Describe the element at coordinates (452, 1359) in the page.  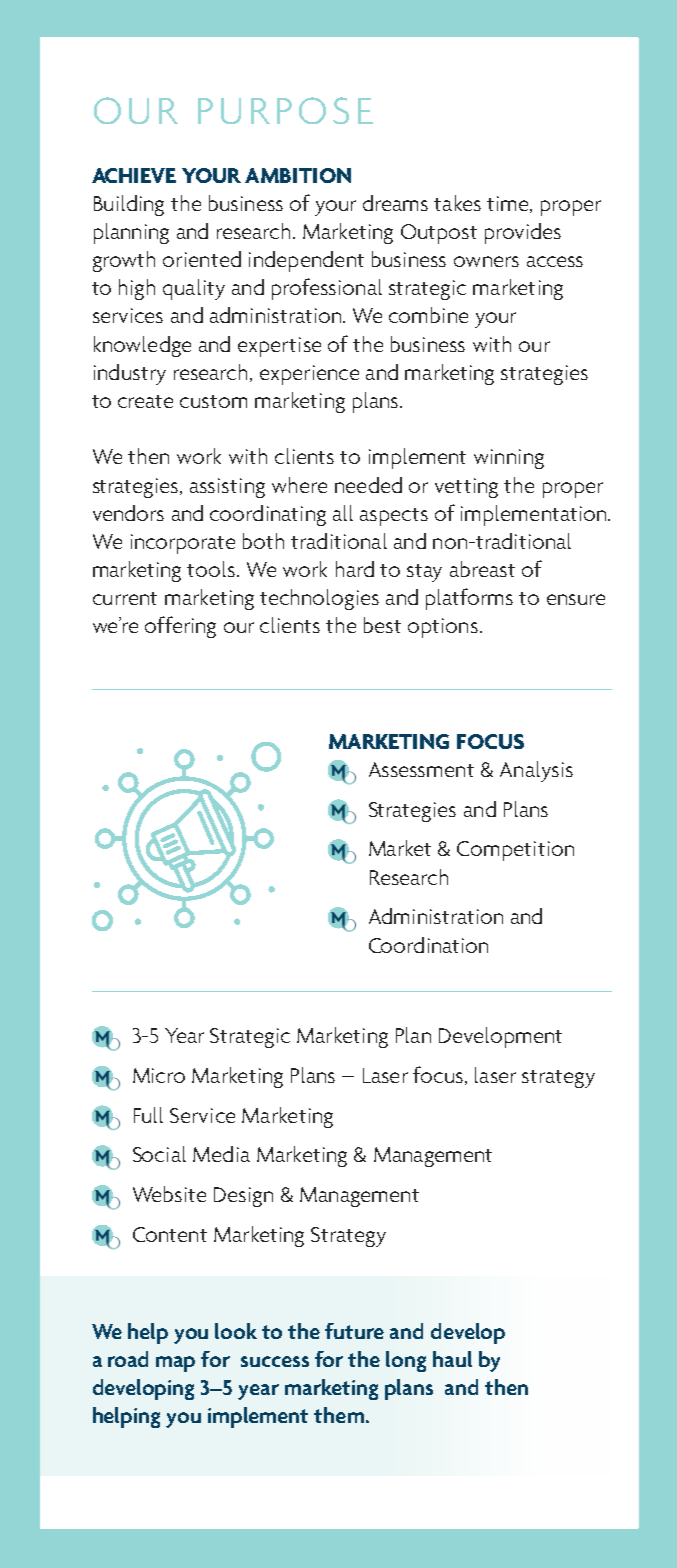
I see `haul` at that location.
